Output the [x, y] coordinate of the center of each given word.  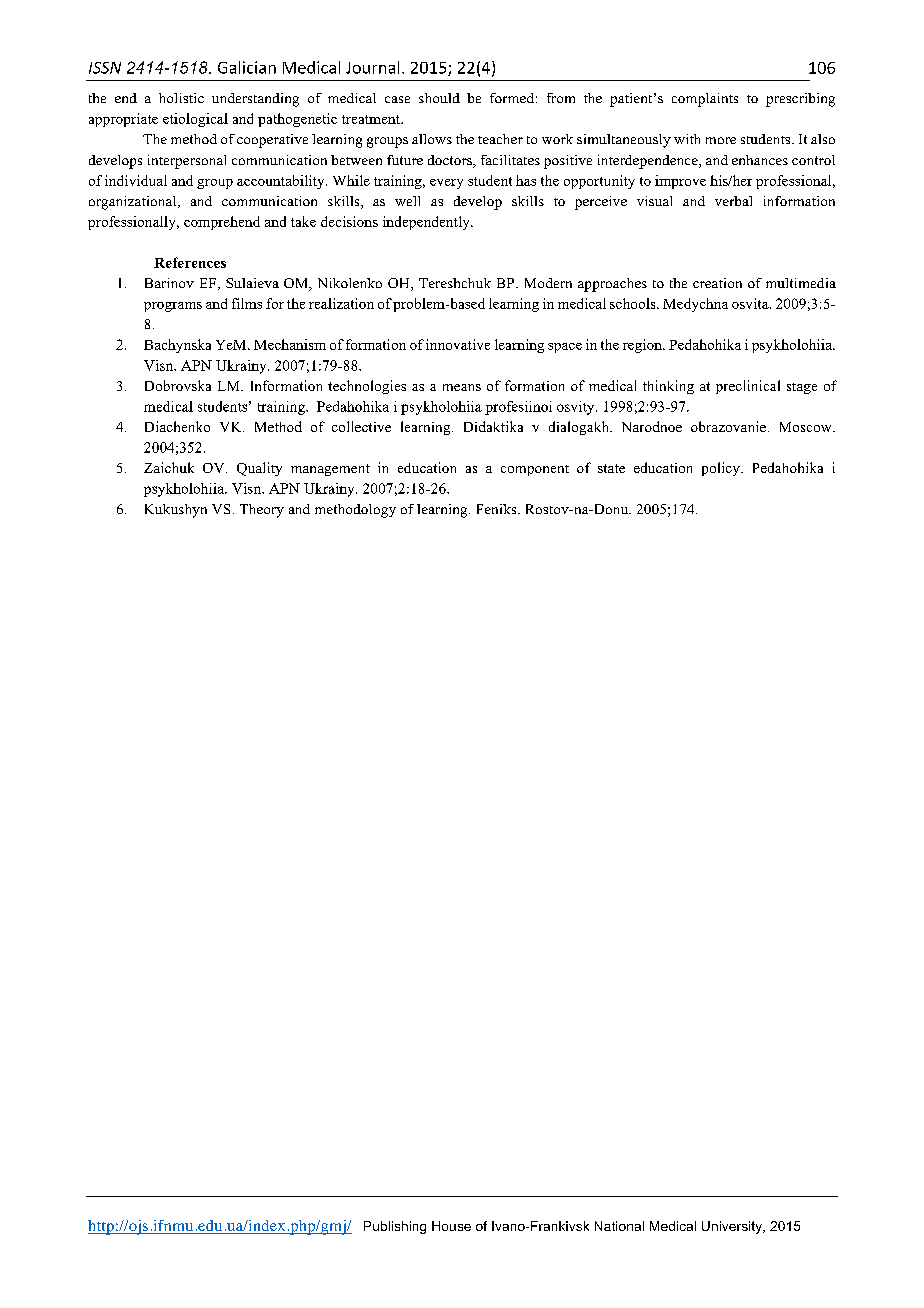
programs [173, 307]
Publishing [395, 1227]
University [733, 1227]
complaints [705, 100]
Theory [262, 511]
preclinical [748, 387]
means [462, 387]
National [619, 1226]
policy [722, 469]
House [451, 1226]
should [439, 98]
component [535, 470]
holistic [181, 98]
